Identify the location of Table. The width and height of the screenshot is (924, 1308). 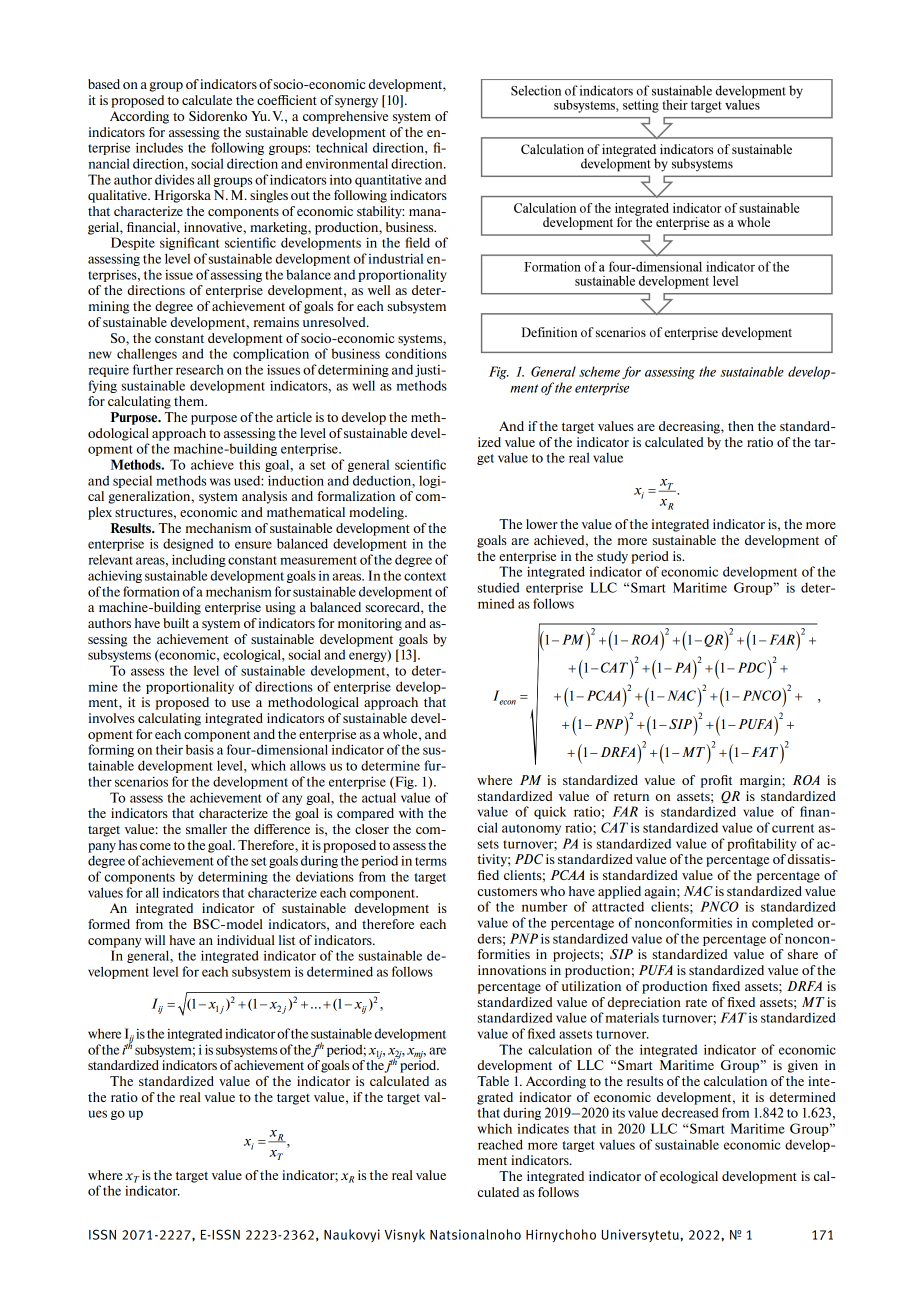
(493, 1081).
